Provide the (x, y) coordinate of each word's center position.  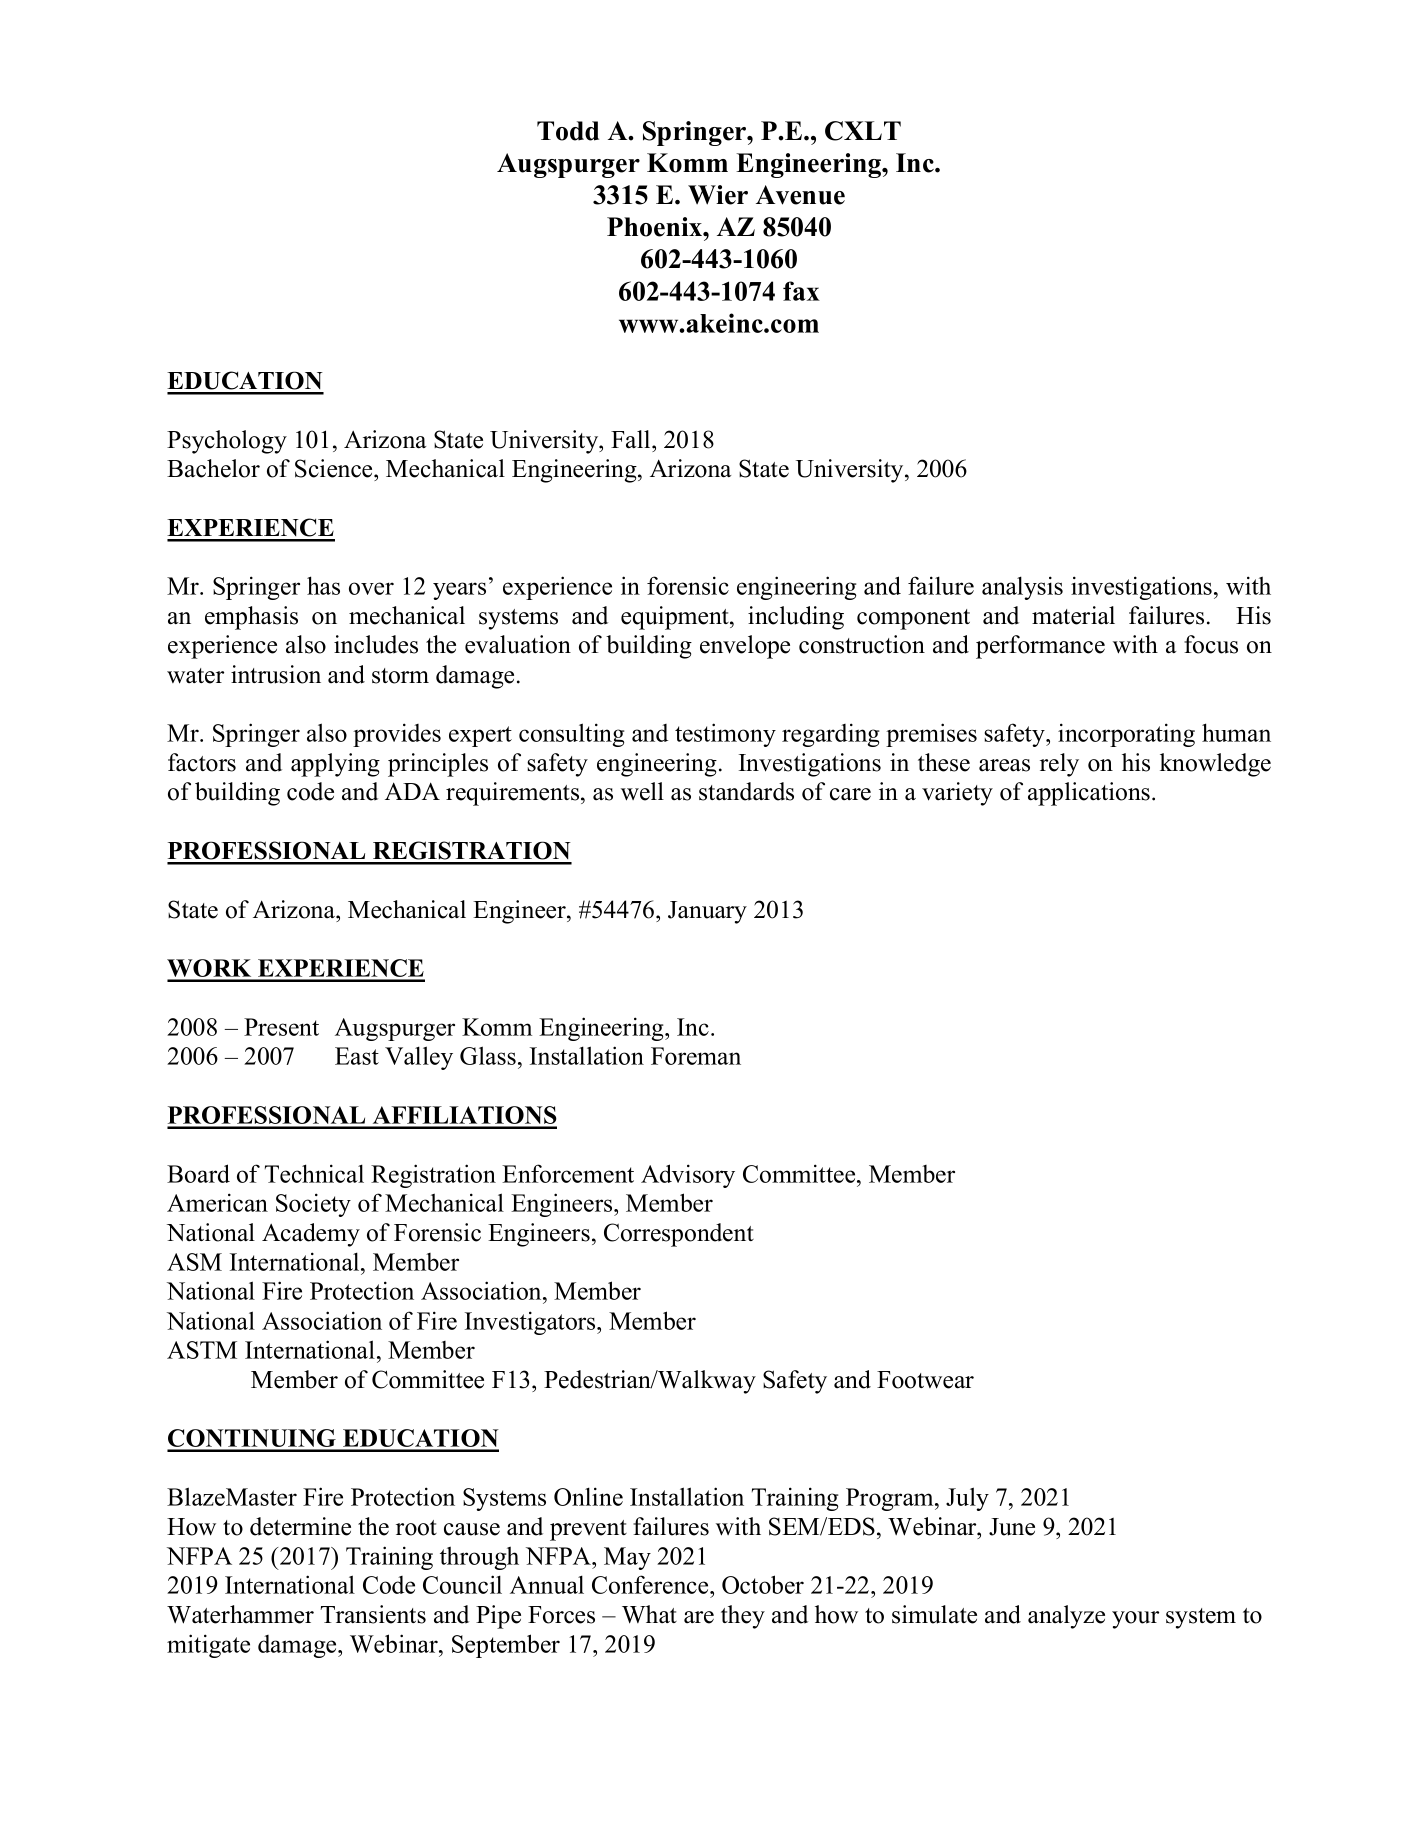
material (1073, 615)
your (1135, 1620)
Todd (568, 131)
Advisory (688, 1176)
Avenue (800, 195)
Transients (373, 1614)
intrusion (276, 674)
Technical (314, 1173)
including (796, 618)
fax (801, 291)
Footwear (925, 1380)
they (743, 1617)
